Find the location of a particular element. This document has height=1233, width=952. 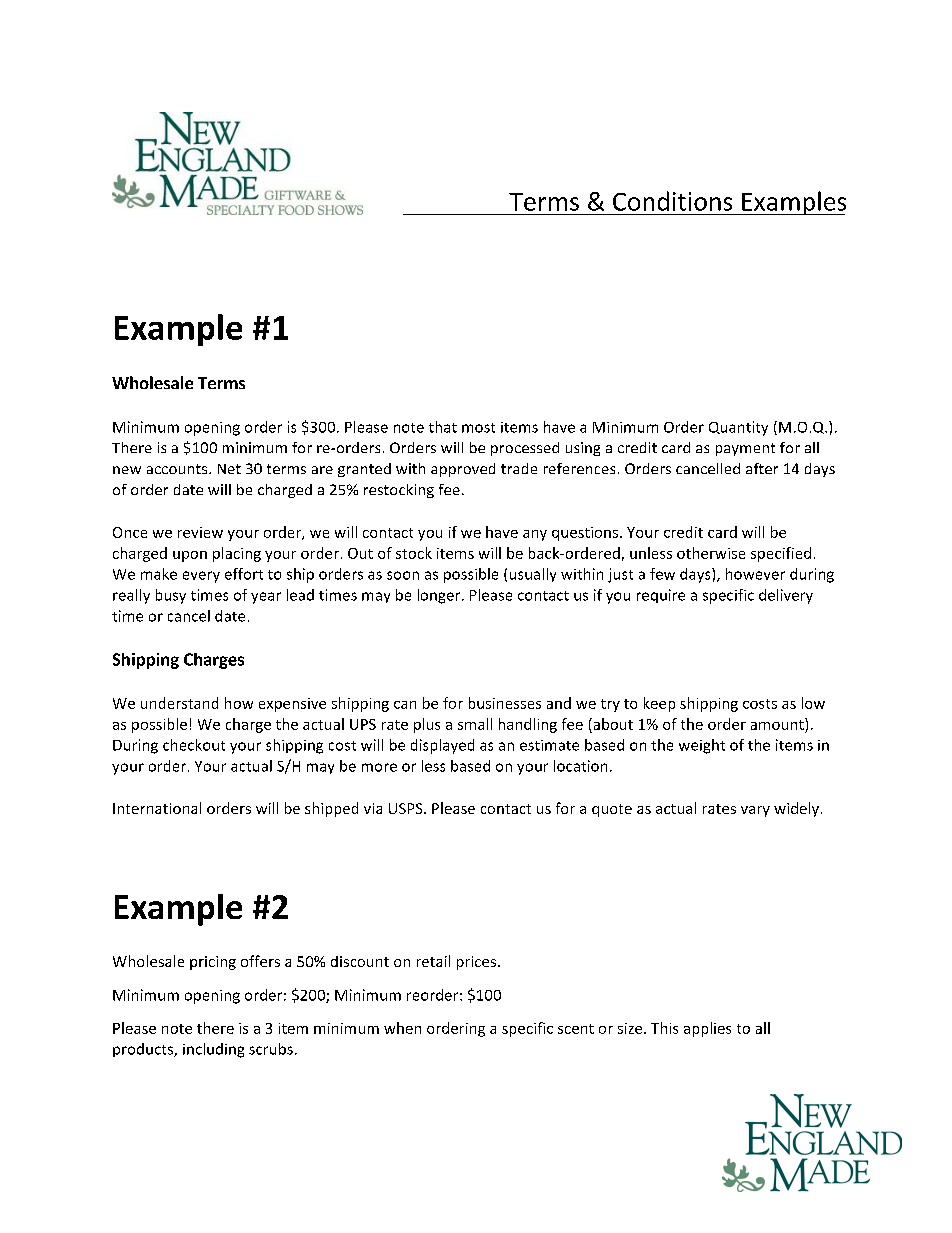

applies is located at coordinates (707, 1029).
